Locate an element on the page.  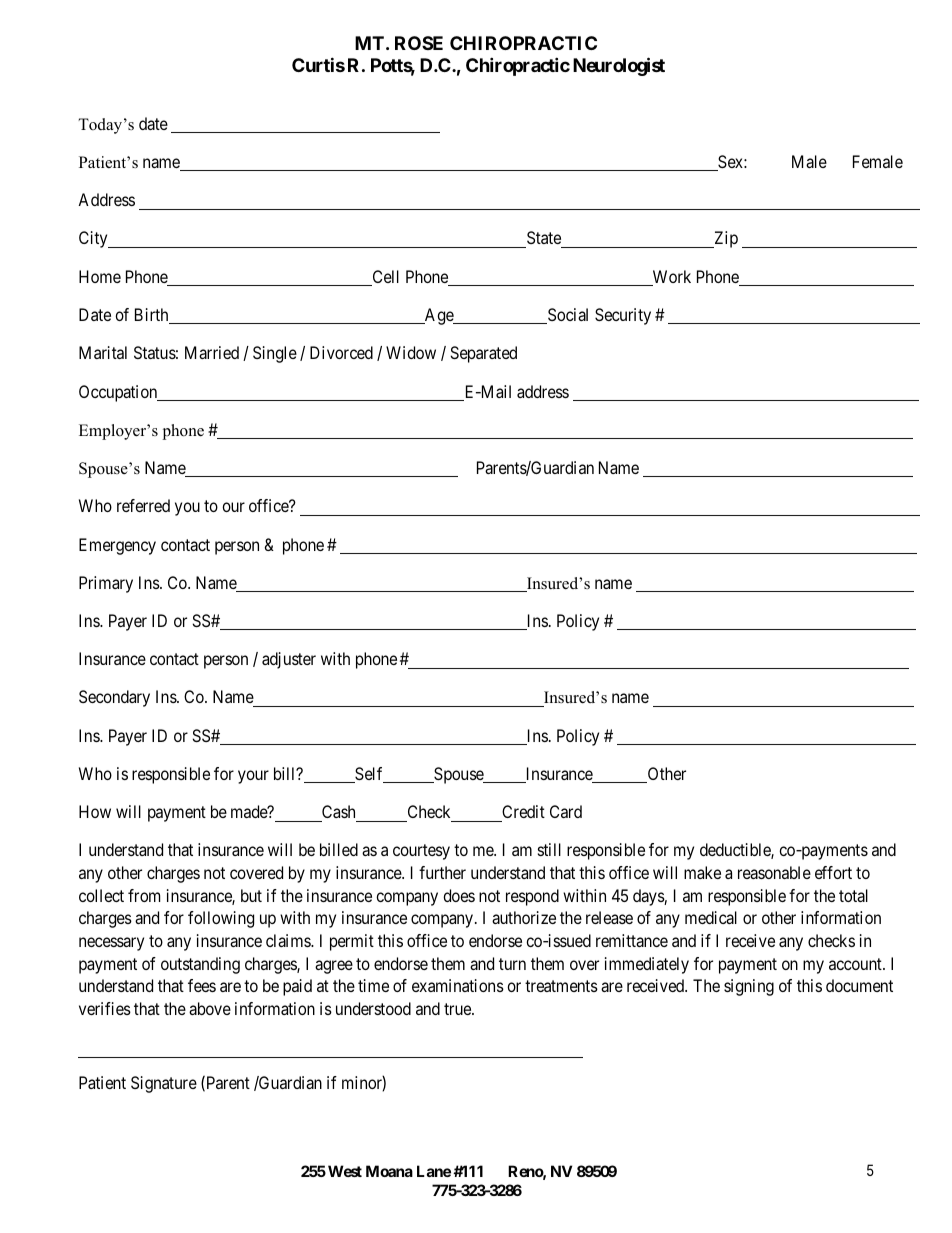
Lane is located at coordinates (434, 1171).
